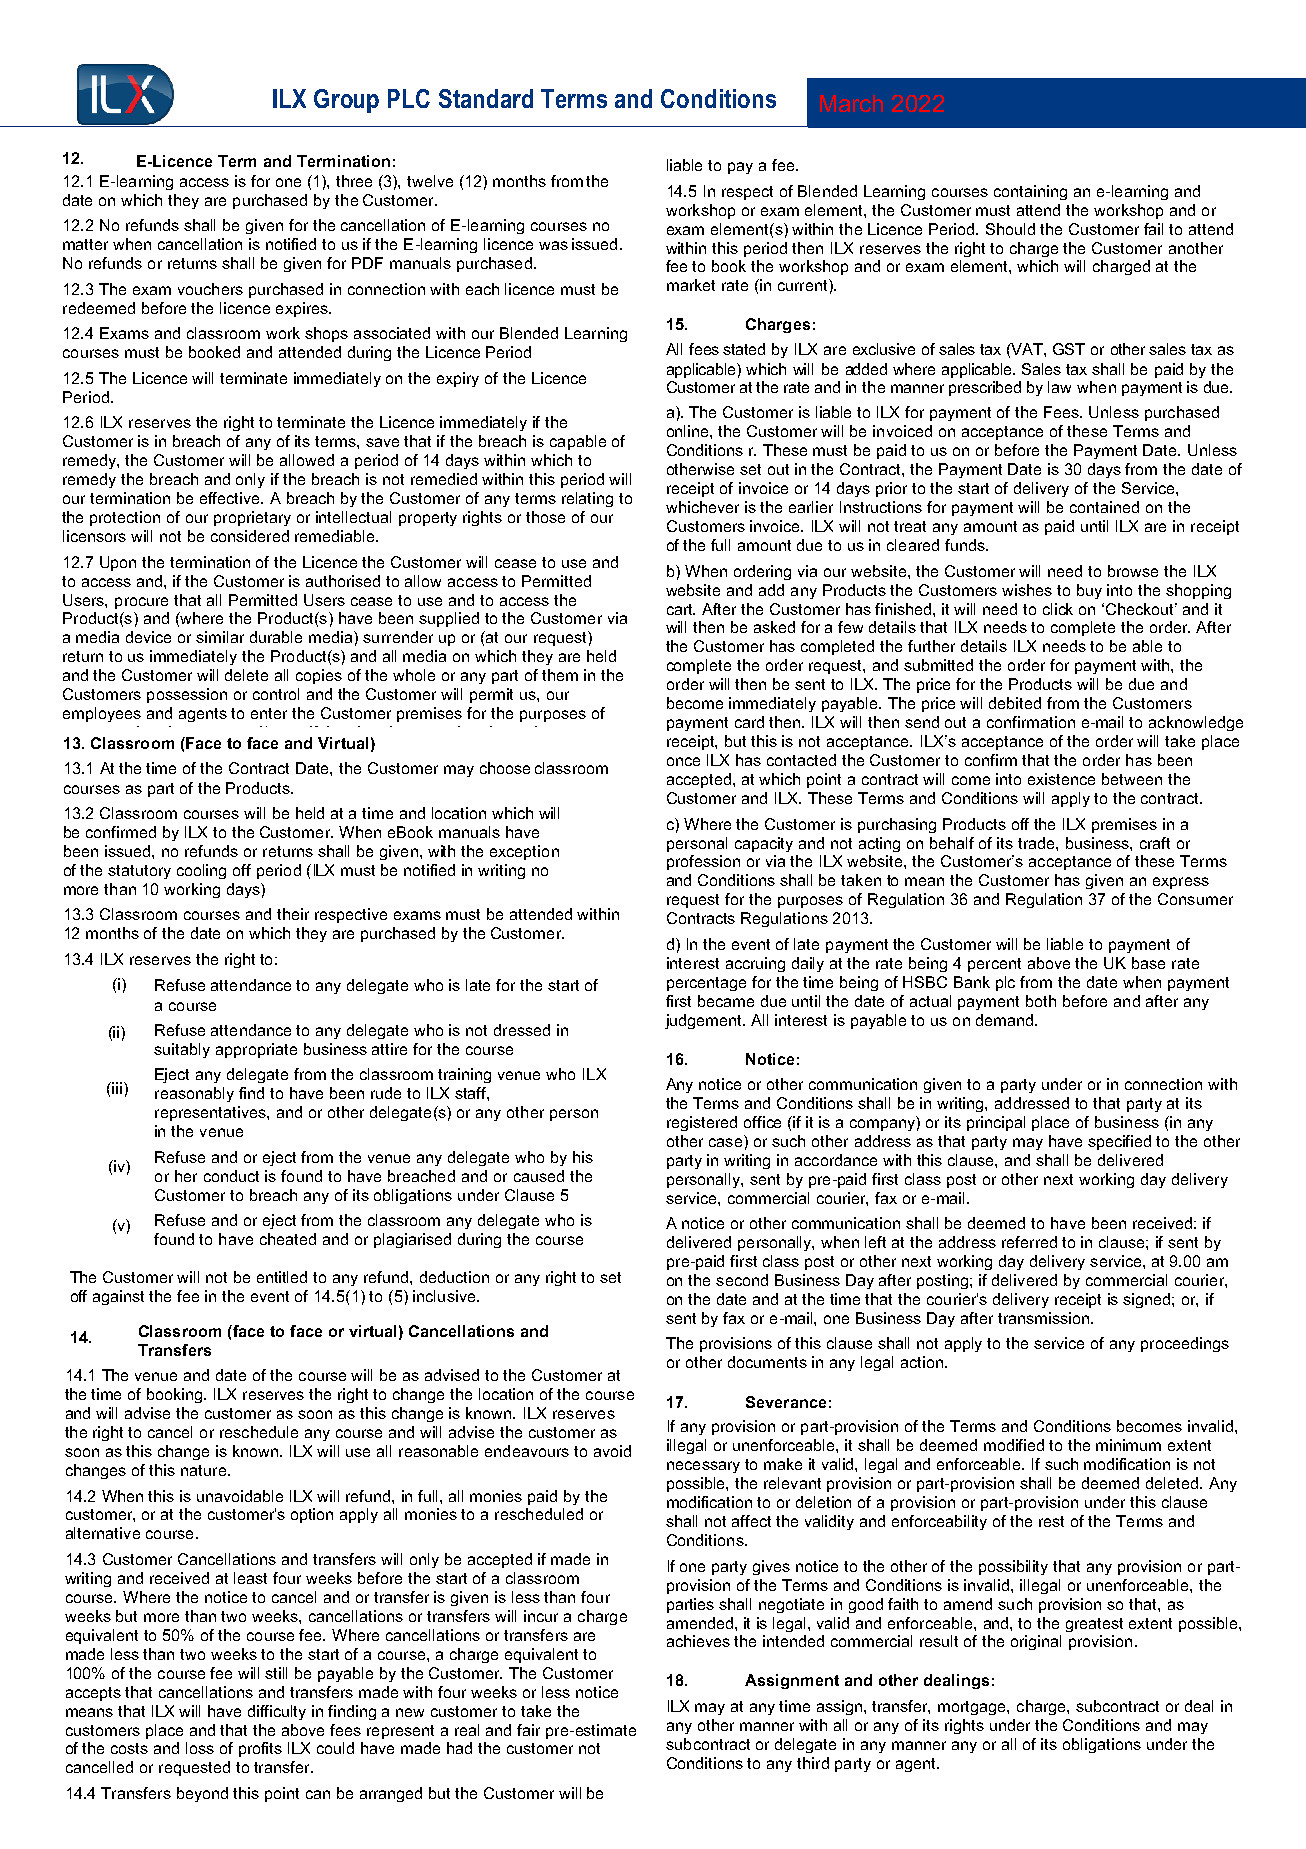 This screenshot has width=1306, height=1849. I want to click on their, so click(293, 914).
